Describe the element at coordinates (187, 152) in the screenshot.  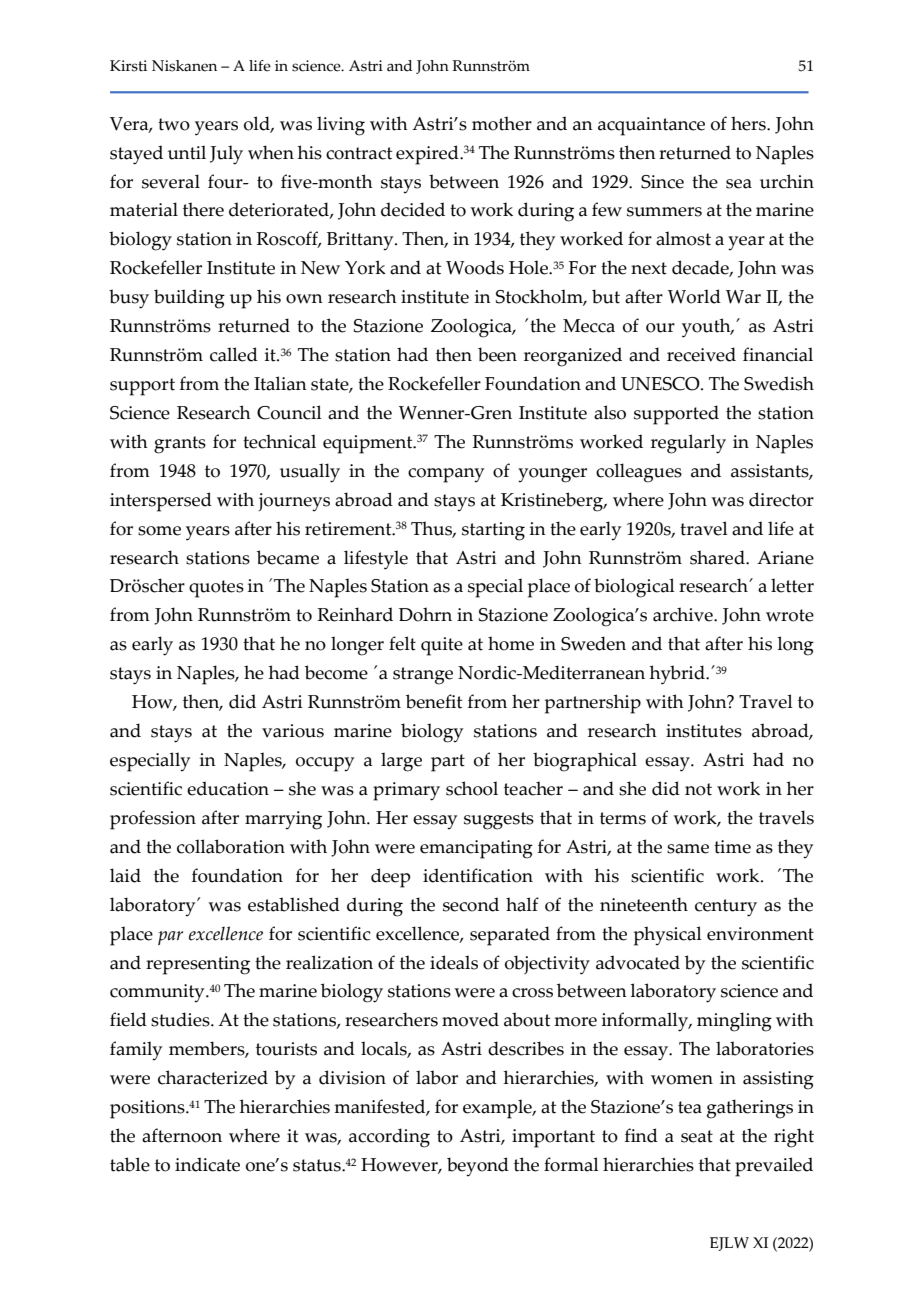
I see `until` at that location.
